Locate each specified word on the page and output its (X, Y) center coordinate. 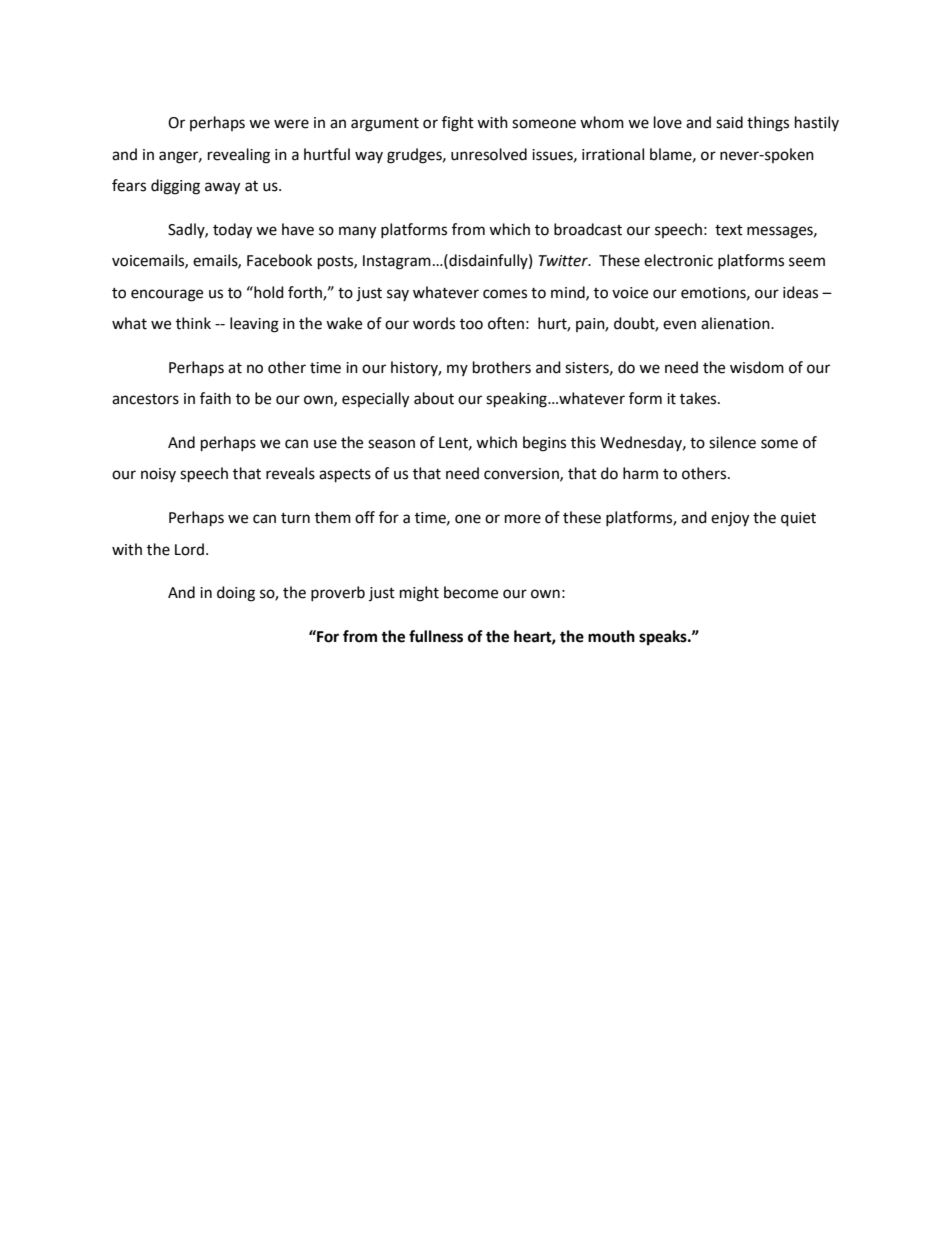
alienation (736, 323)
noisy (158, 475)
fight (458, 124)
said (729, 122)
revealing (239, 156)
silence (732, 442)
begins (544, 444)
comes (505, 294)
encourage (167, 295)
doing (236, 594)
